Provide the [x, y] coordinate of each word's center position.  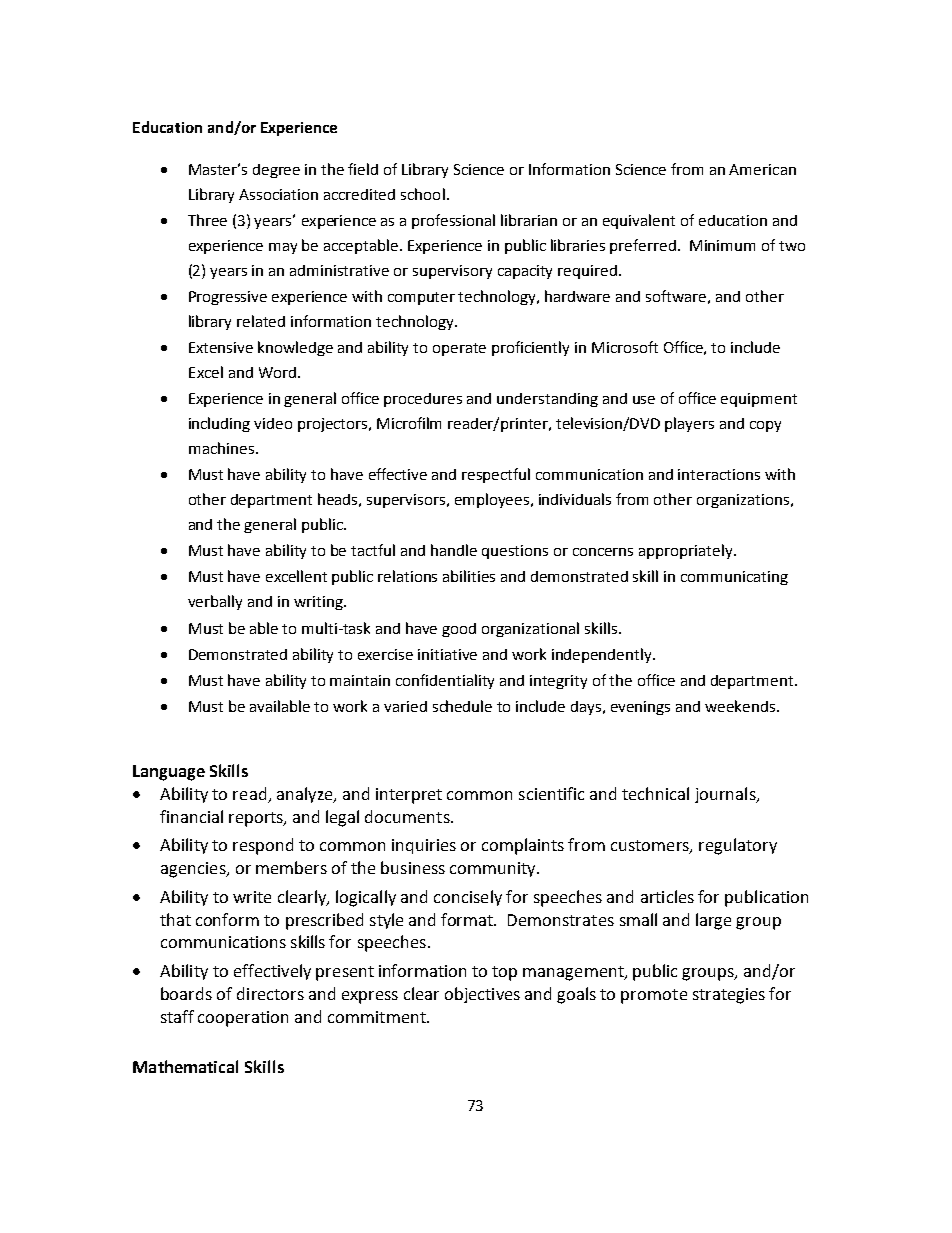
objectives [482, 995]
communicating [734, 578]
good [459, 630]
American [762, 169]
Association [278, 194]
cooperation [243, 1019]
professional [453, 221]
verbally [215, 602]
